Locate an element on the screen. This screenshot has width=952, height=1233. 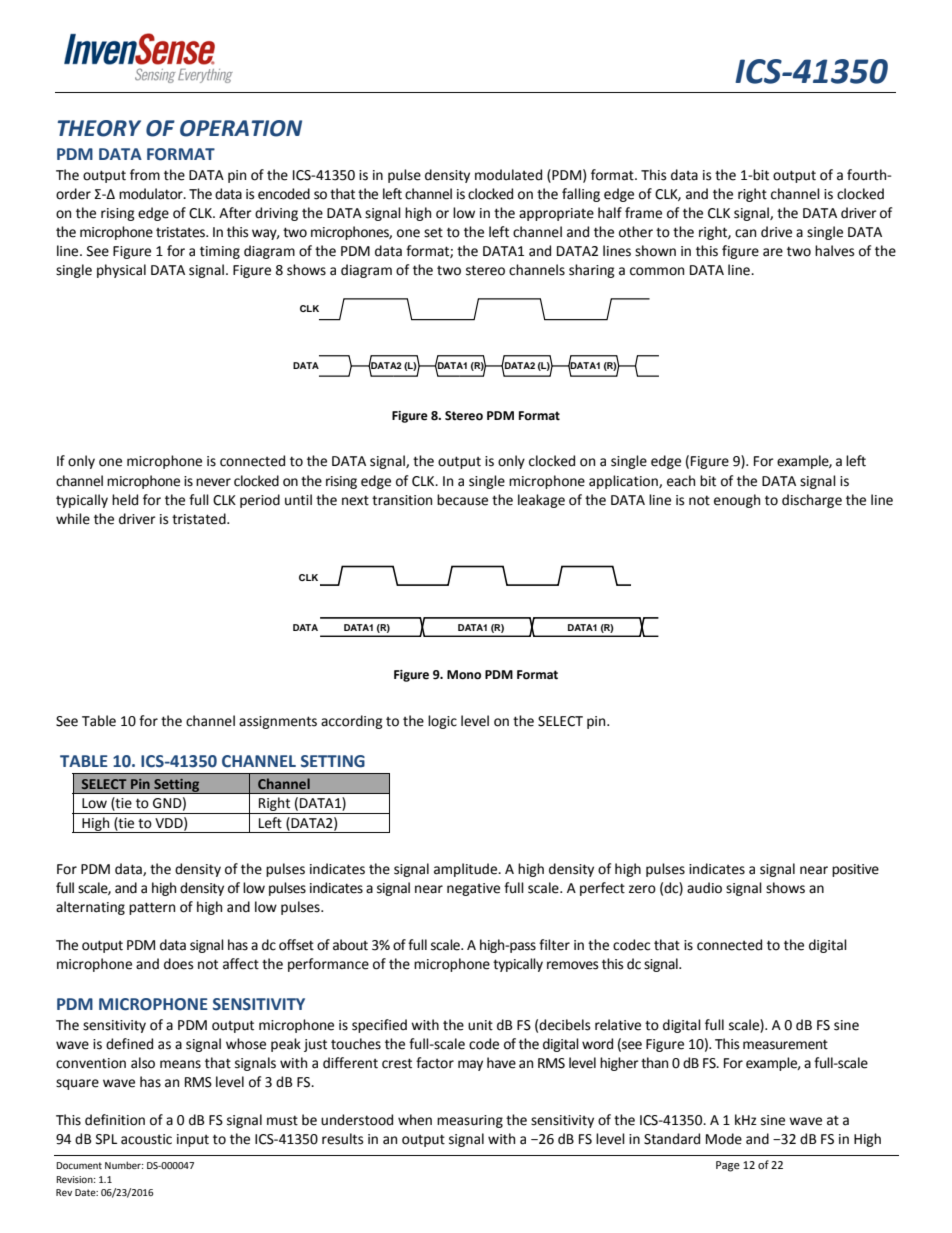
can is located at coordinates (745, 233).
